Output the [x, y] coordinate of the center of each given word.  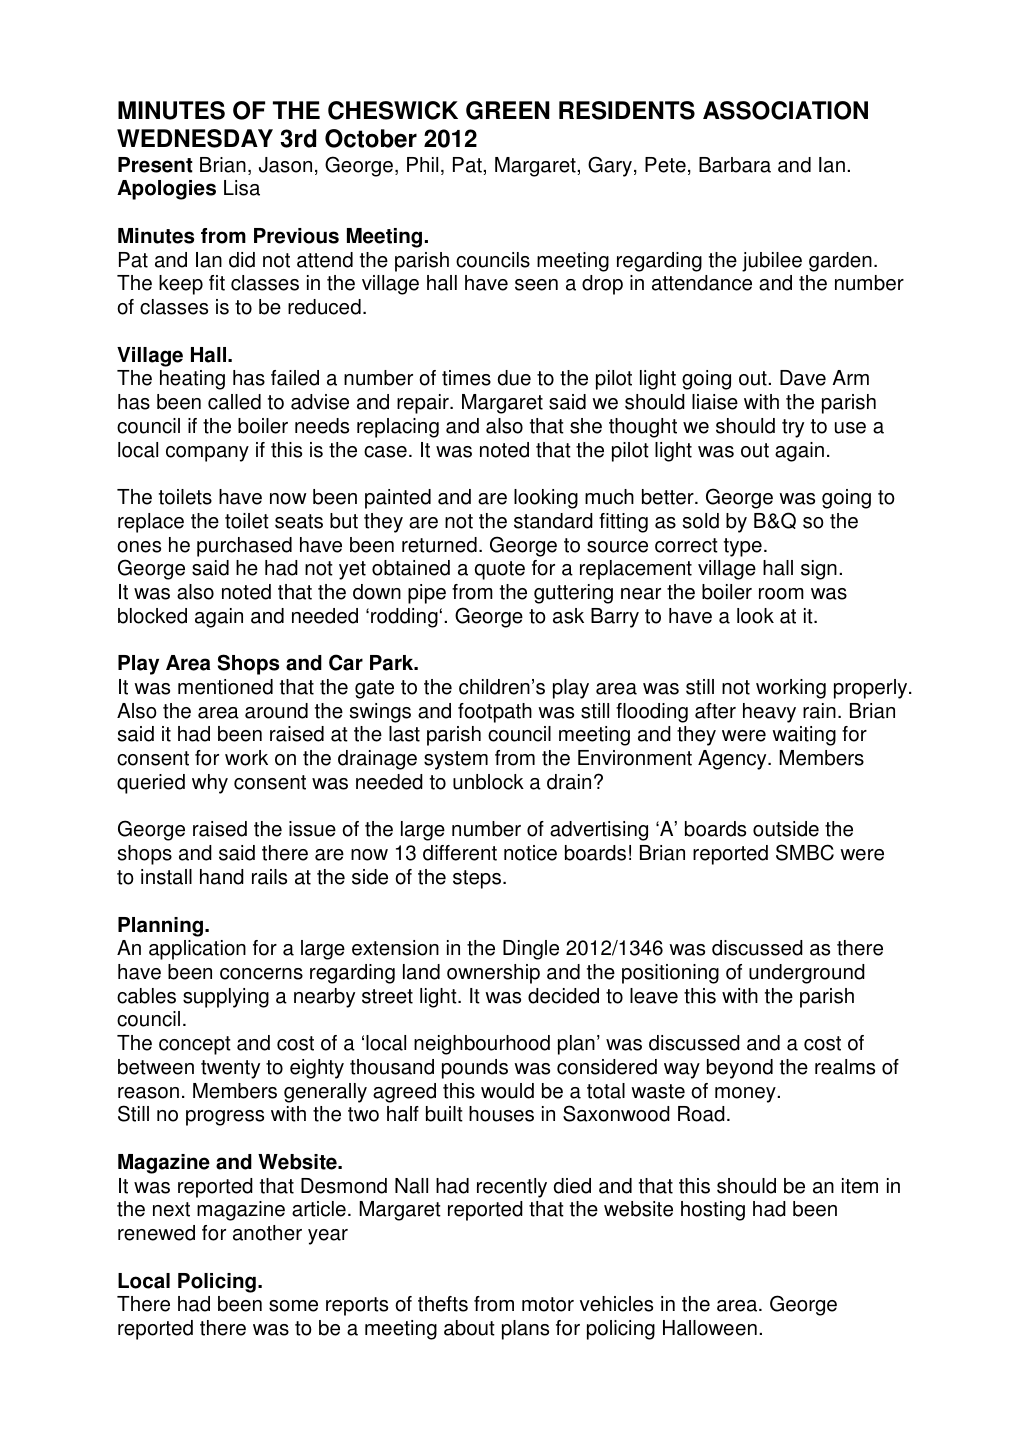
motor [548, 1304]
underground [807, 974]
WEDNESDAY [195, 138]
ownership [493, 974]
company [207, 454]
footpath [495, 713]
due [514, 378]
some [293, 1306]
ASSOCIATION [785, 110]
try [793, 428]
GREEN [508, 110]
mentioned [225, 687]
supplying [226, 998]
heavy [769, 713]
